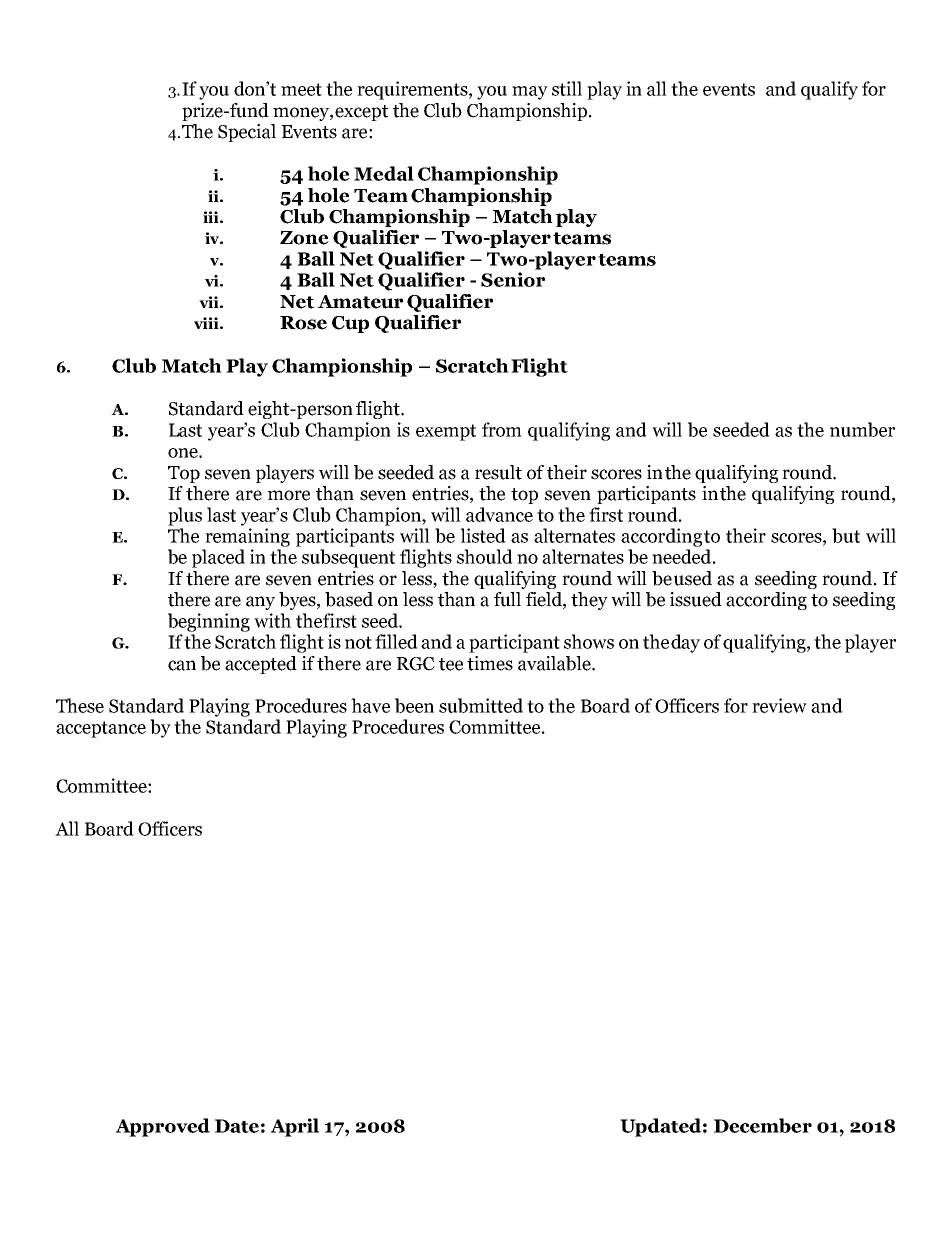  I want to click on acceptance, so click(101, 729).
